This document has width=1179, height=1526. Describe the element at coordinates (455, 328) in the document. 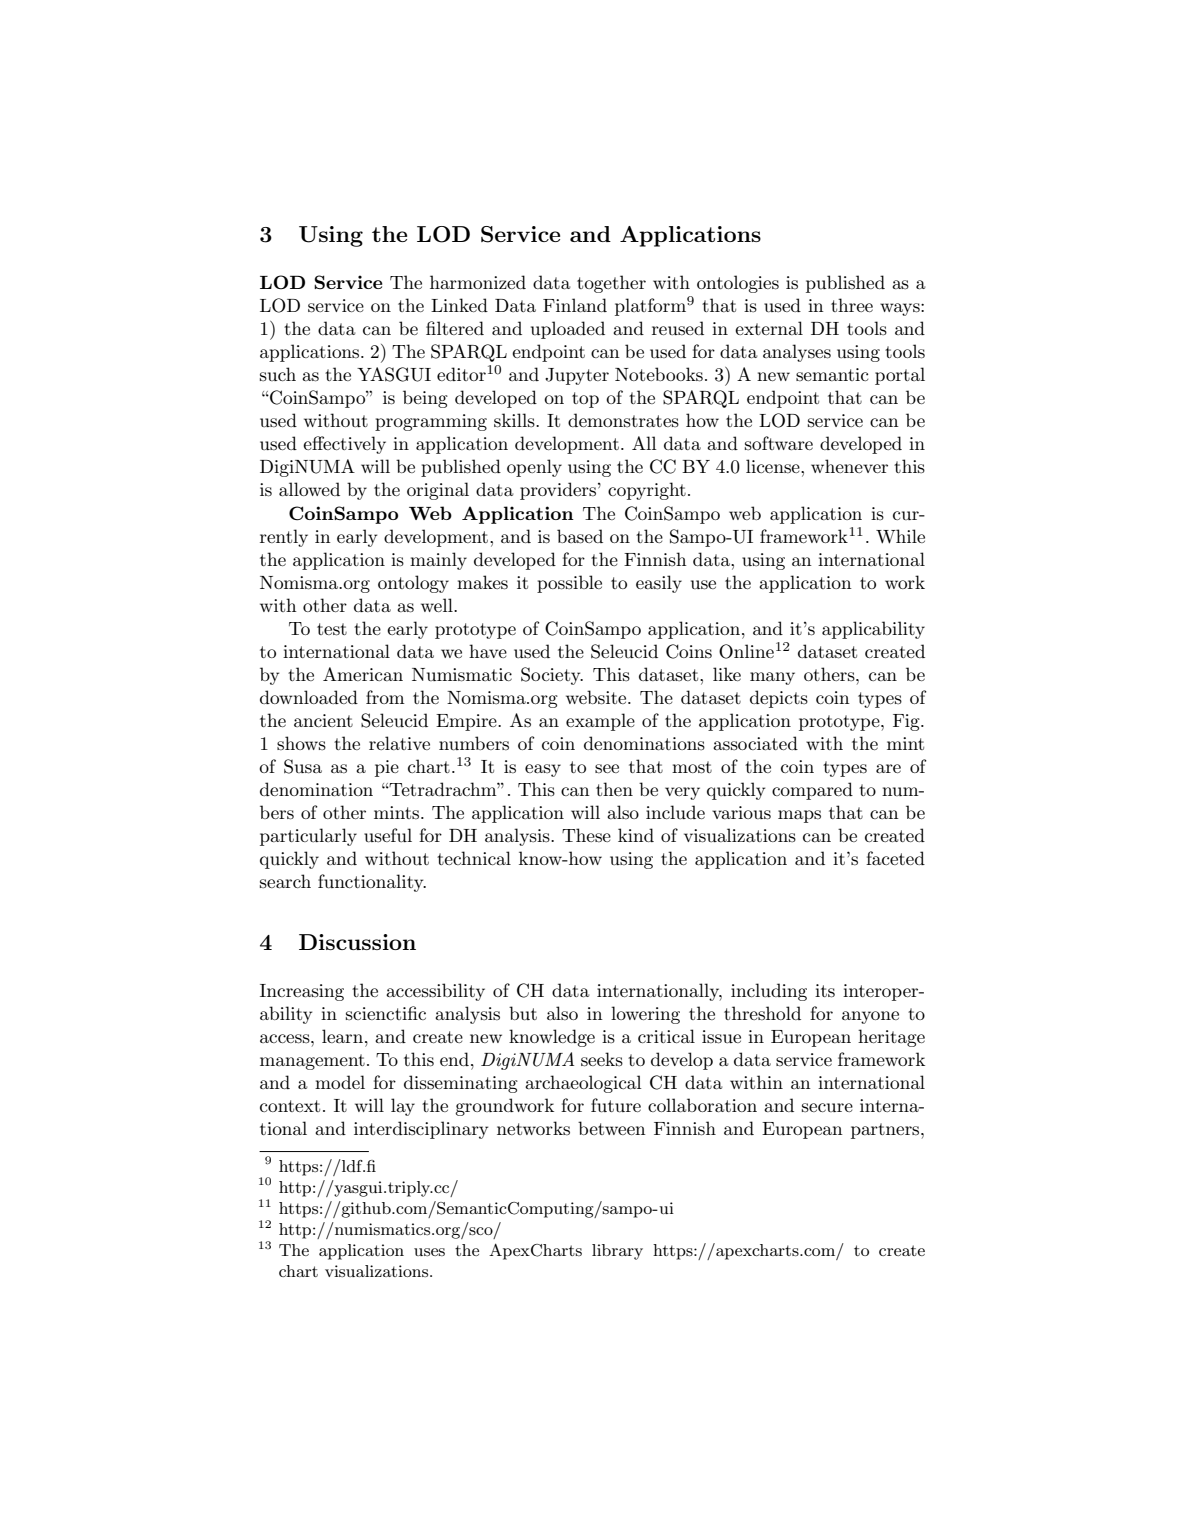

I see `filtered` at that location.
